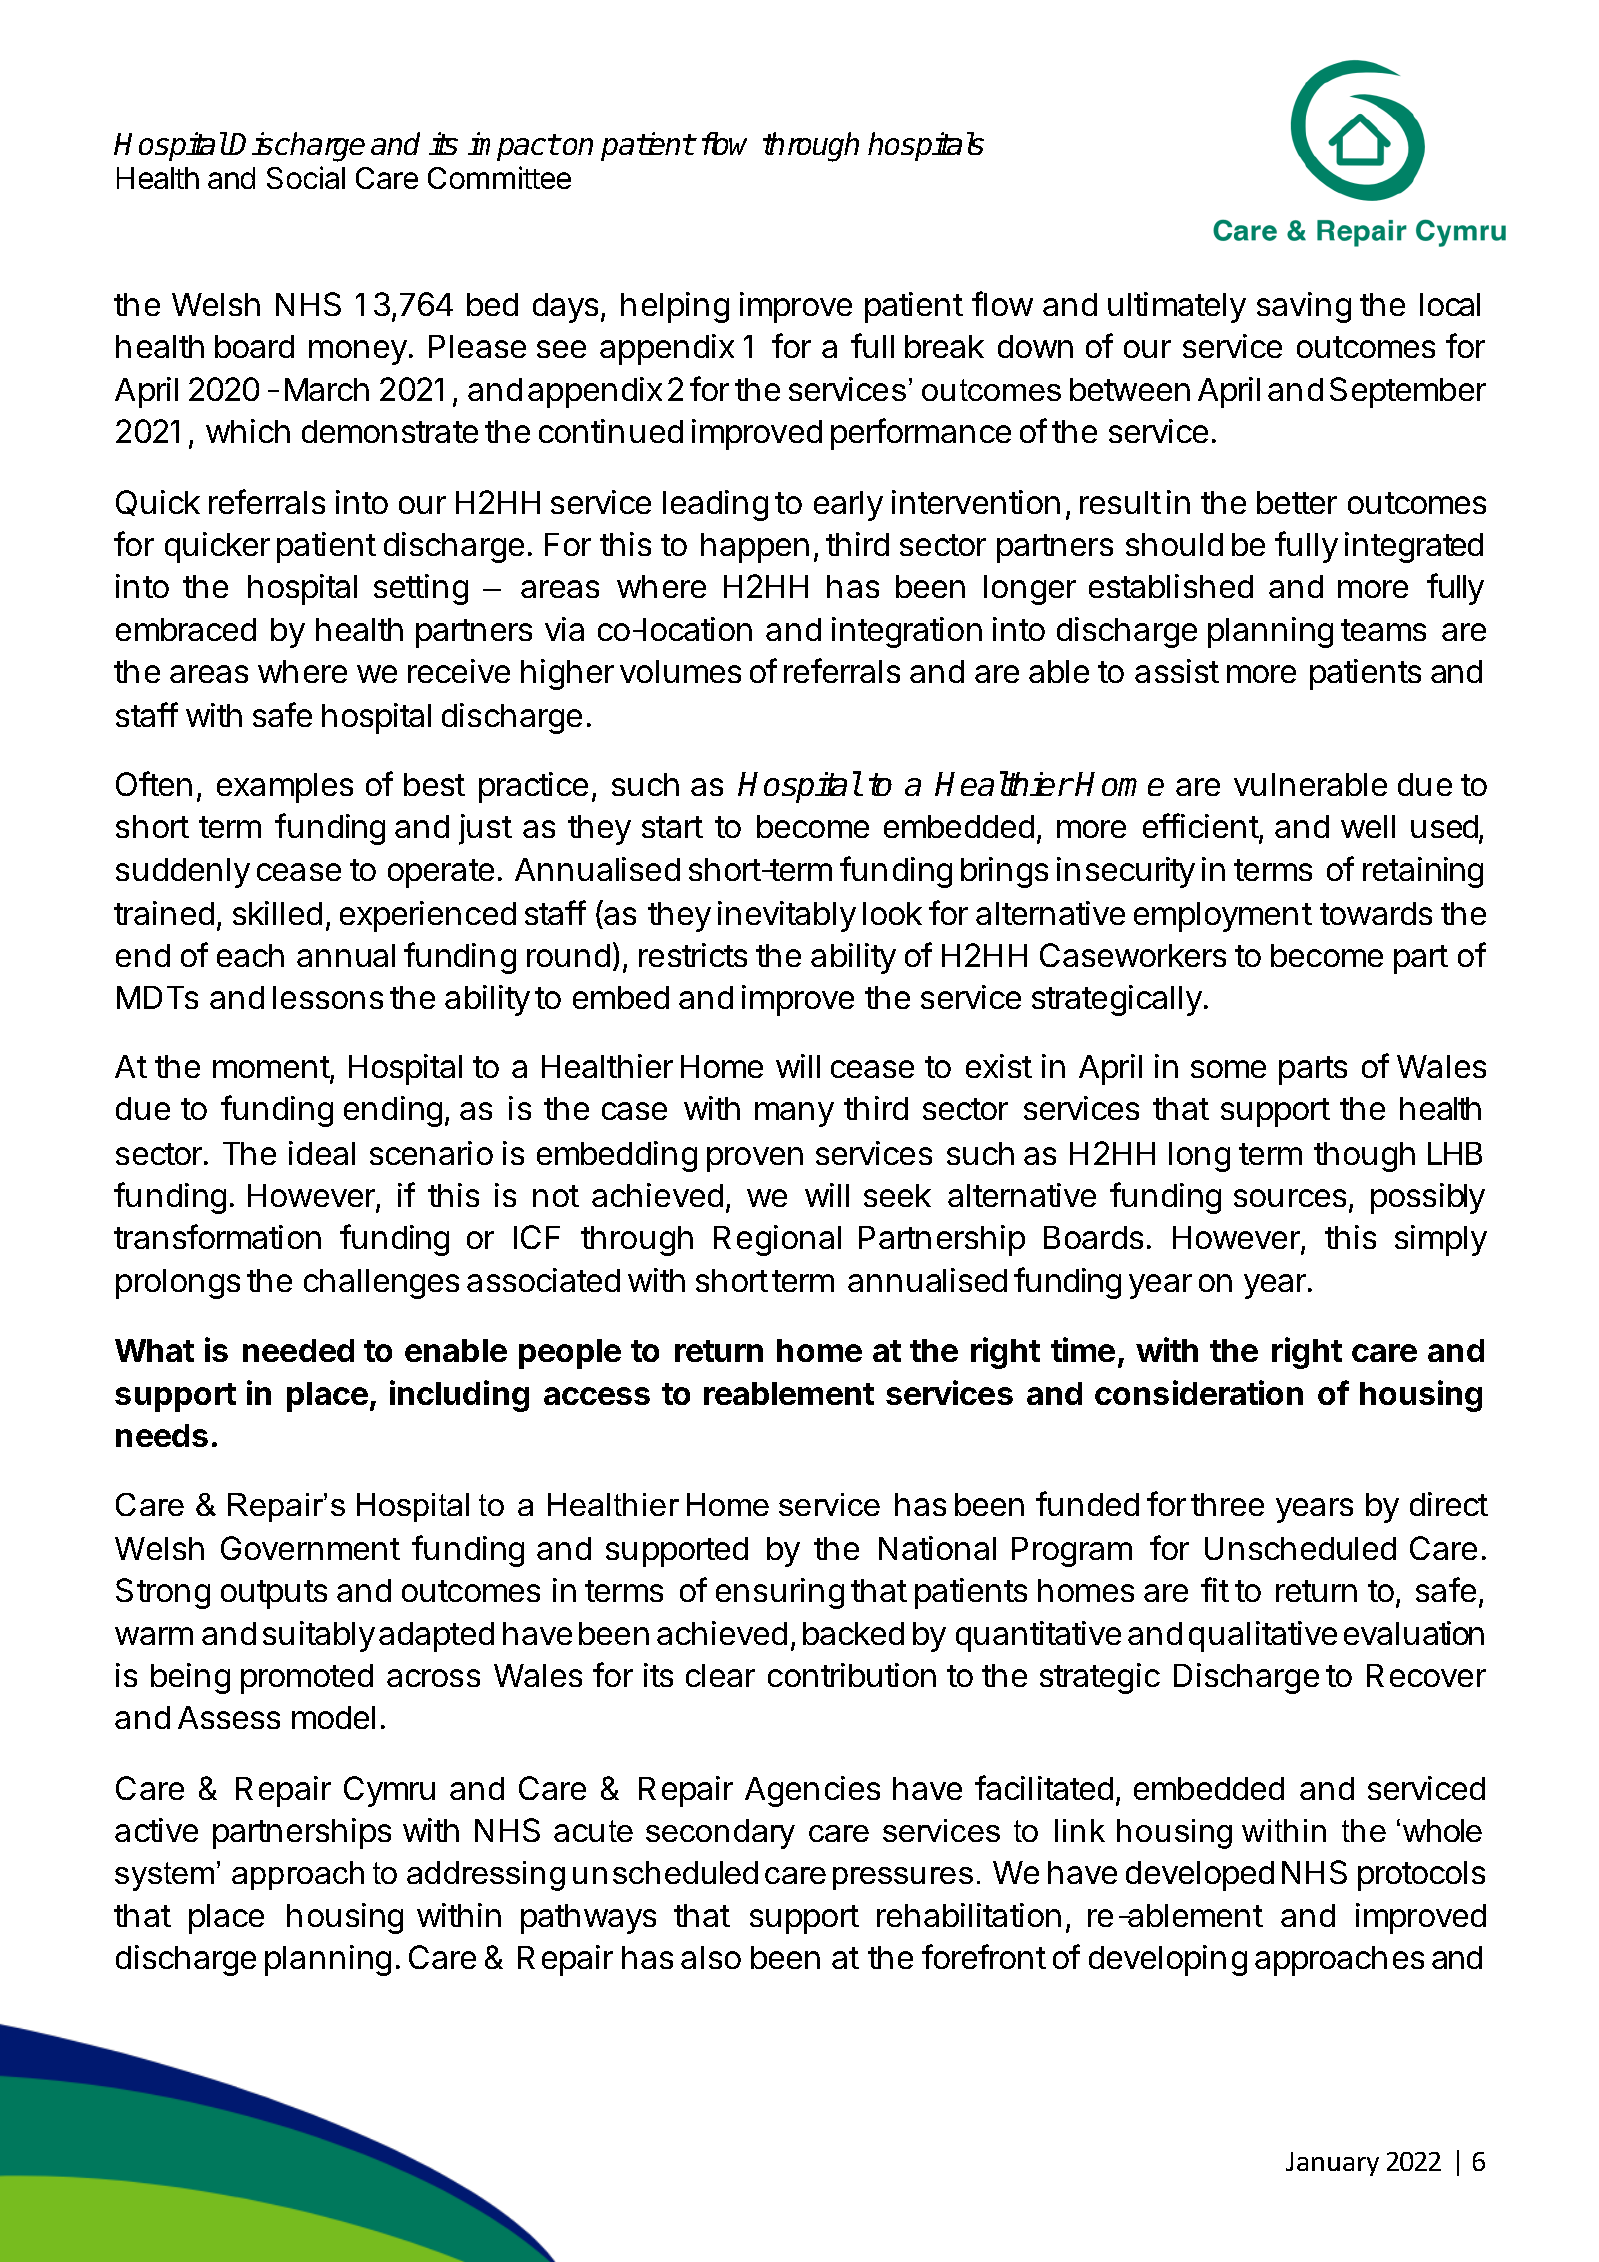 The height and width of the screenshot is (2262, 1599). What do you see at coordinates (164, 1876) in the screenshot?
I see `system` at bounding box center [164, 1876].
